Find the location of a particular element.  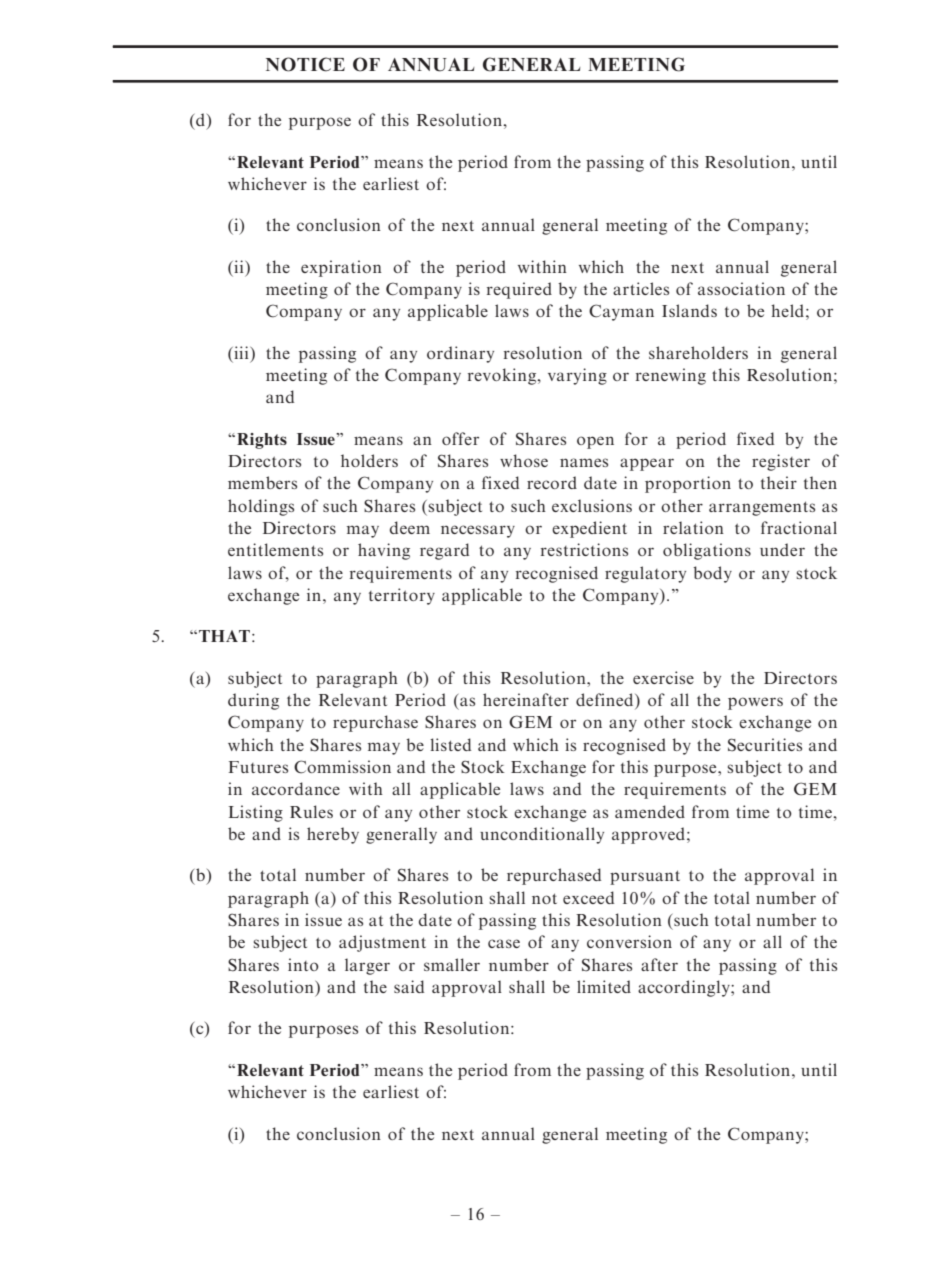

revoking is located at coordinates (503, 376).
